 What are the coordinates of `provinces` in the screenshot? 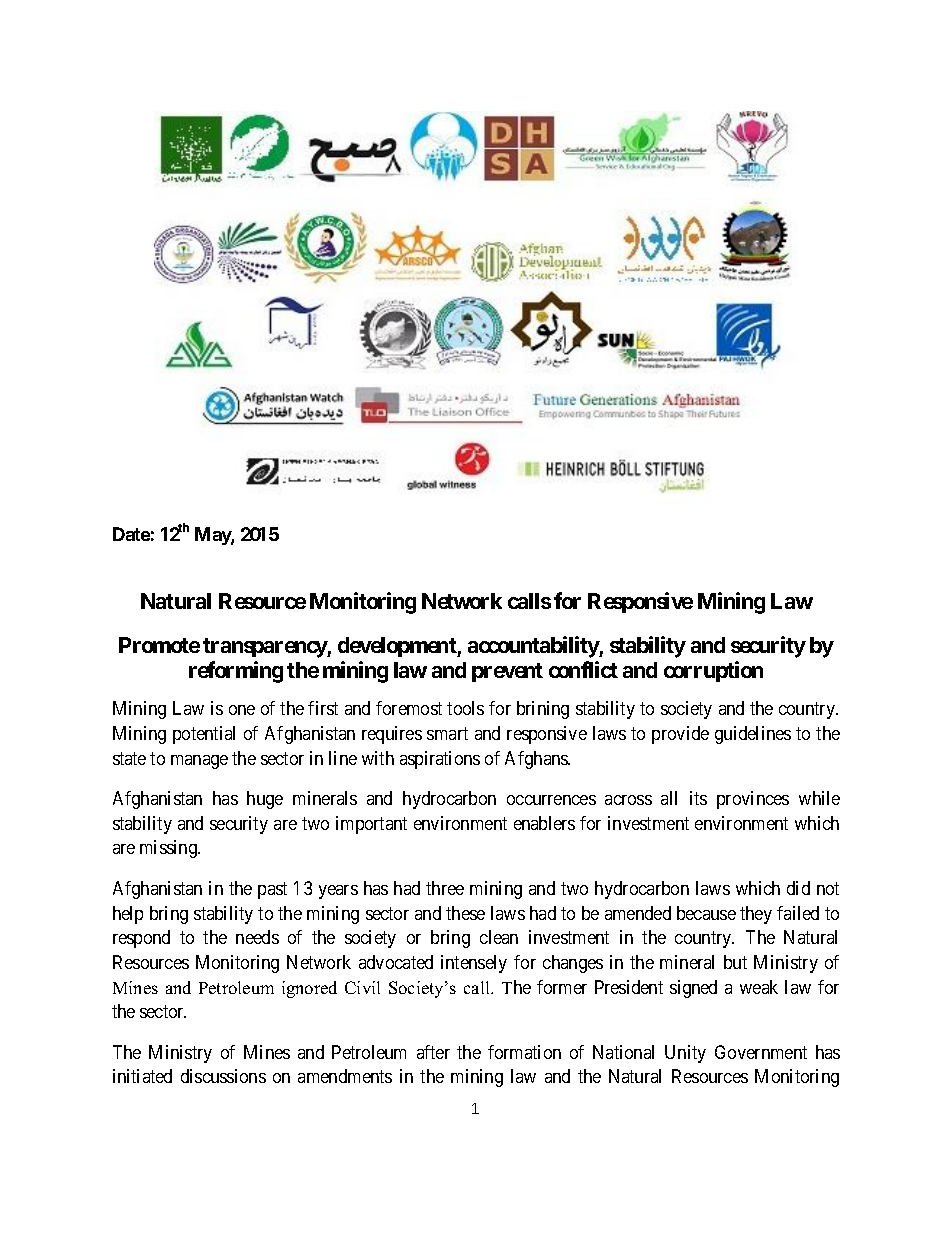 It's located at (753, 800).
